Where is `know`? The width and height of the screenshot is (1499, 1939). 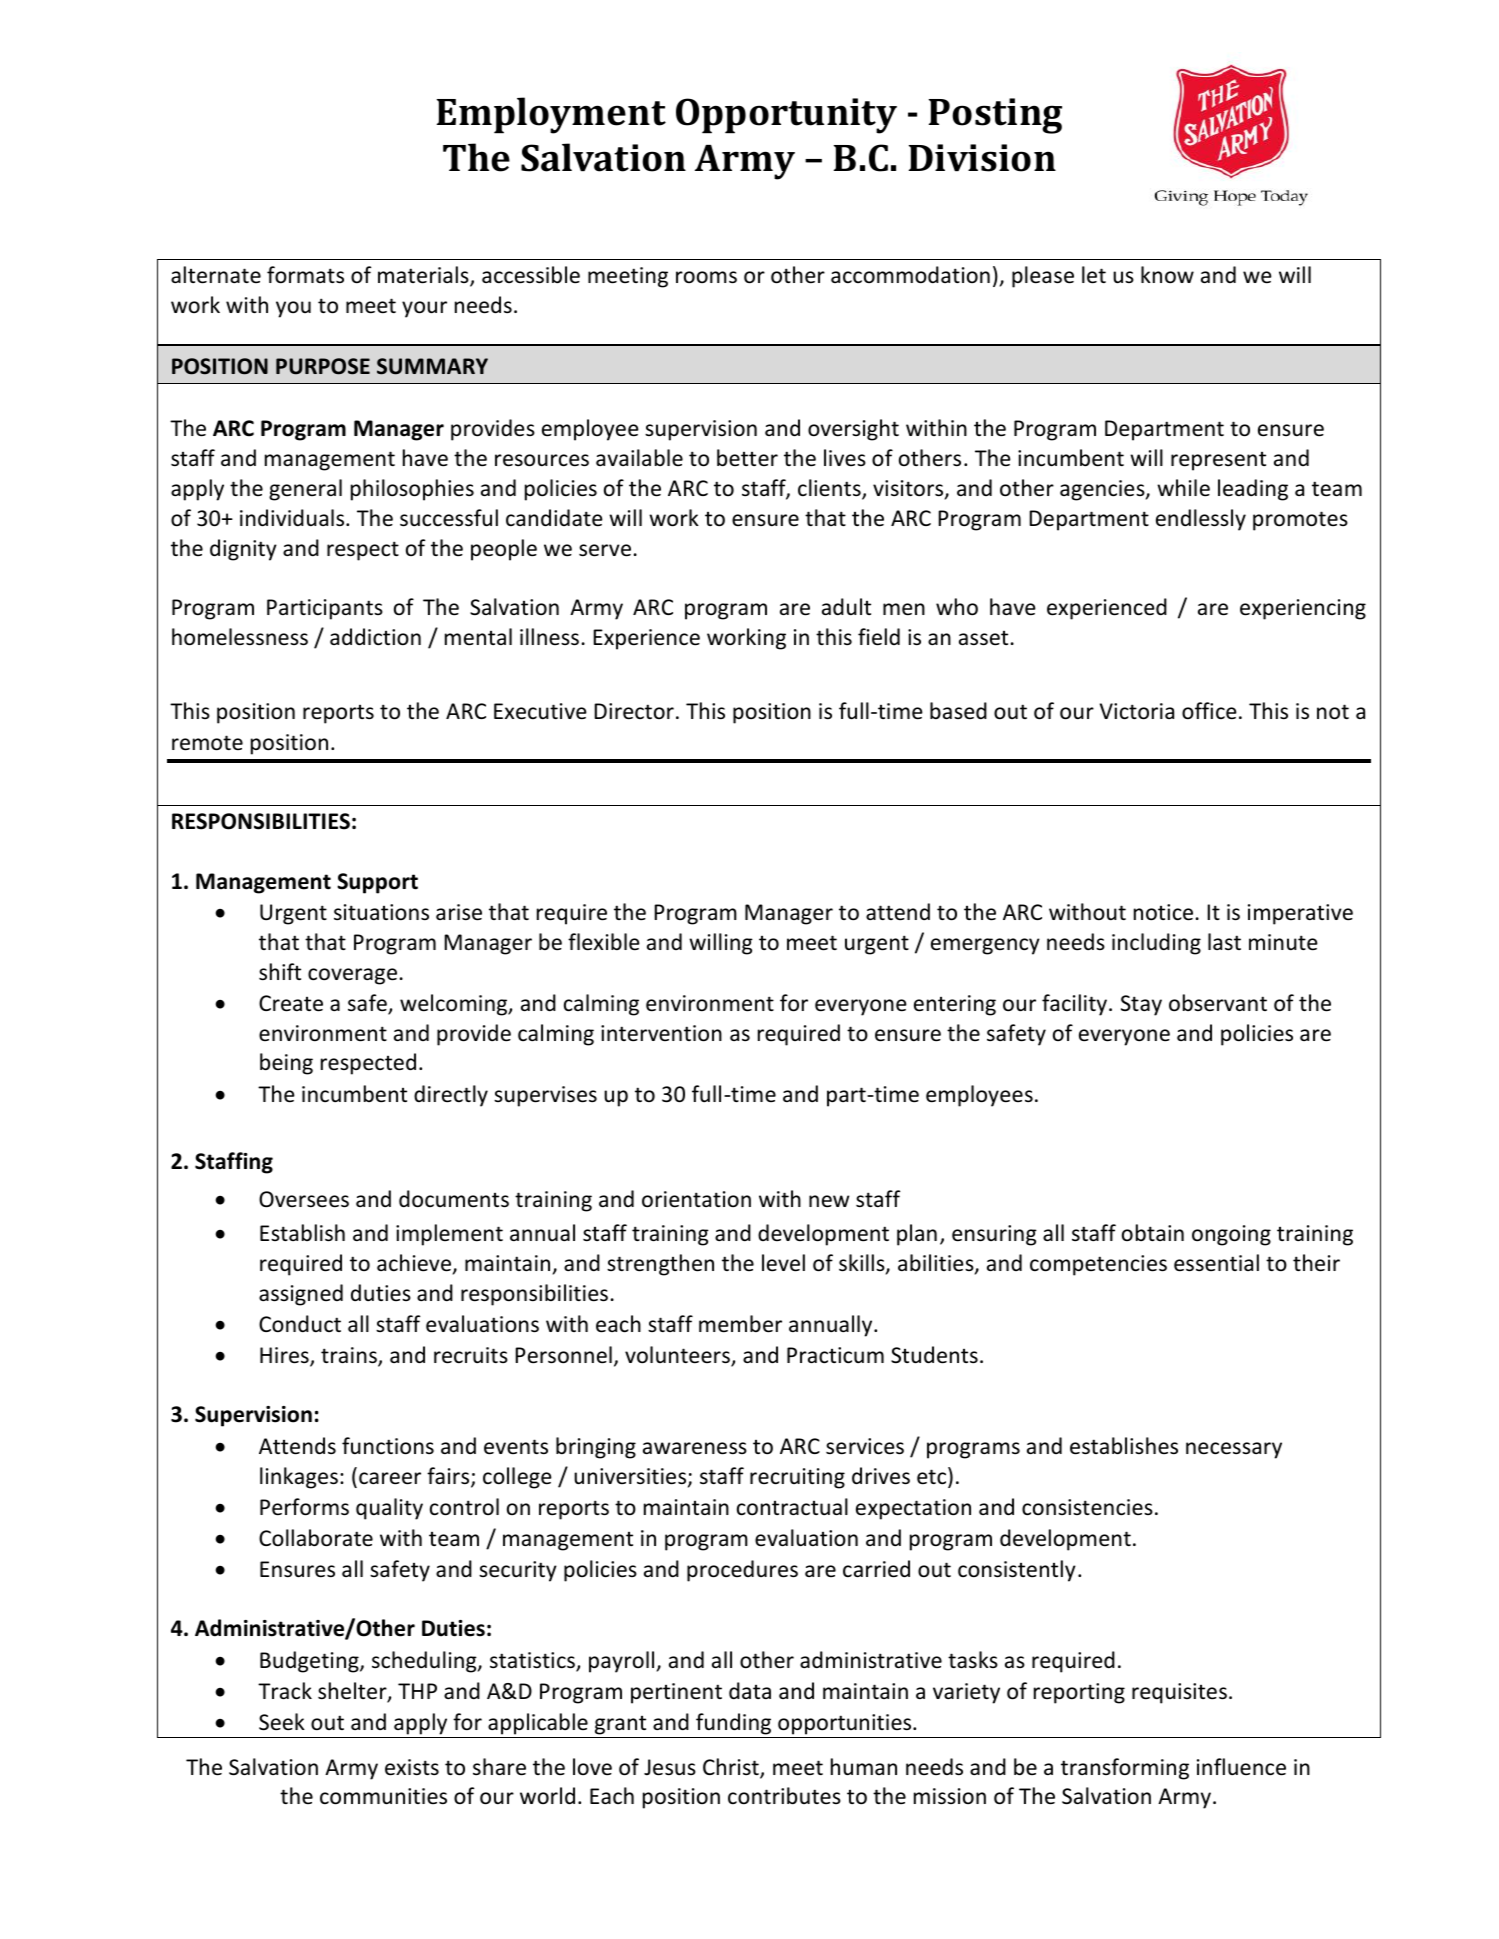 know is located at coordinates (1167, 275).
